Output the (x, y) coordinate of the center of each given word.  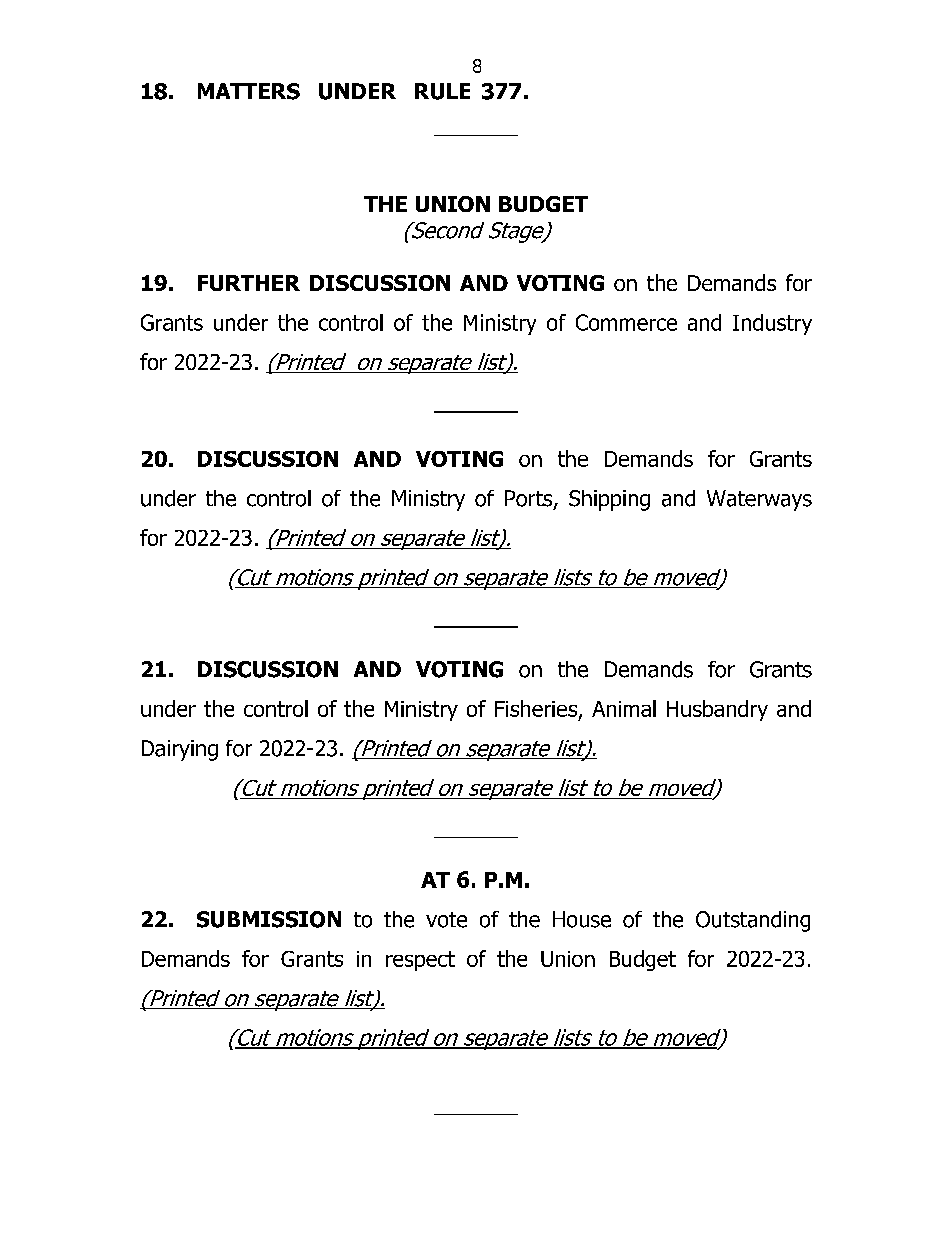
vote (446, 920)
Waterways (759, 500)
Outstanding (753, 921)
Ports (530, 499)
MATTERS (249, 91)
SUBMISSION (269, 919)
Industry (772, 324)
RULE (442, 91)
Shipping (609, 500)
